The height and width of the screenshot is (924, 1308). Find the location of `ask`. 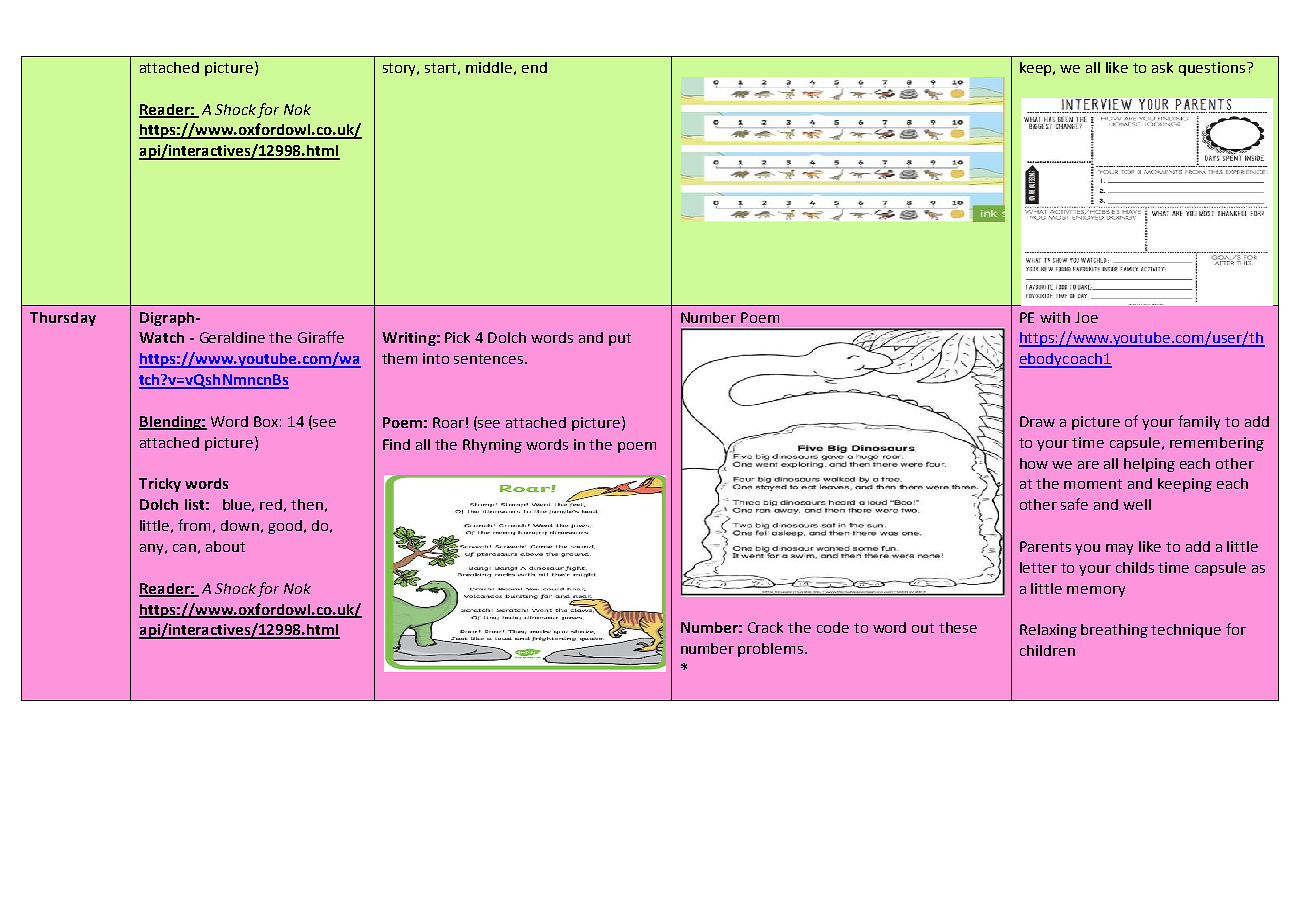

ask is located at coordinates (1162, 67).
